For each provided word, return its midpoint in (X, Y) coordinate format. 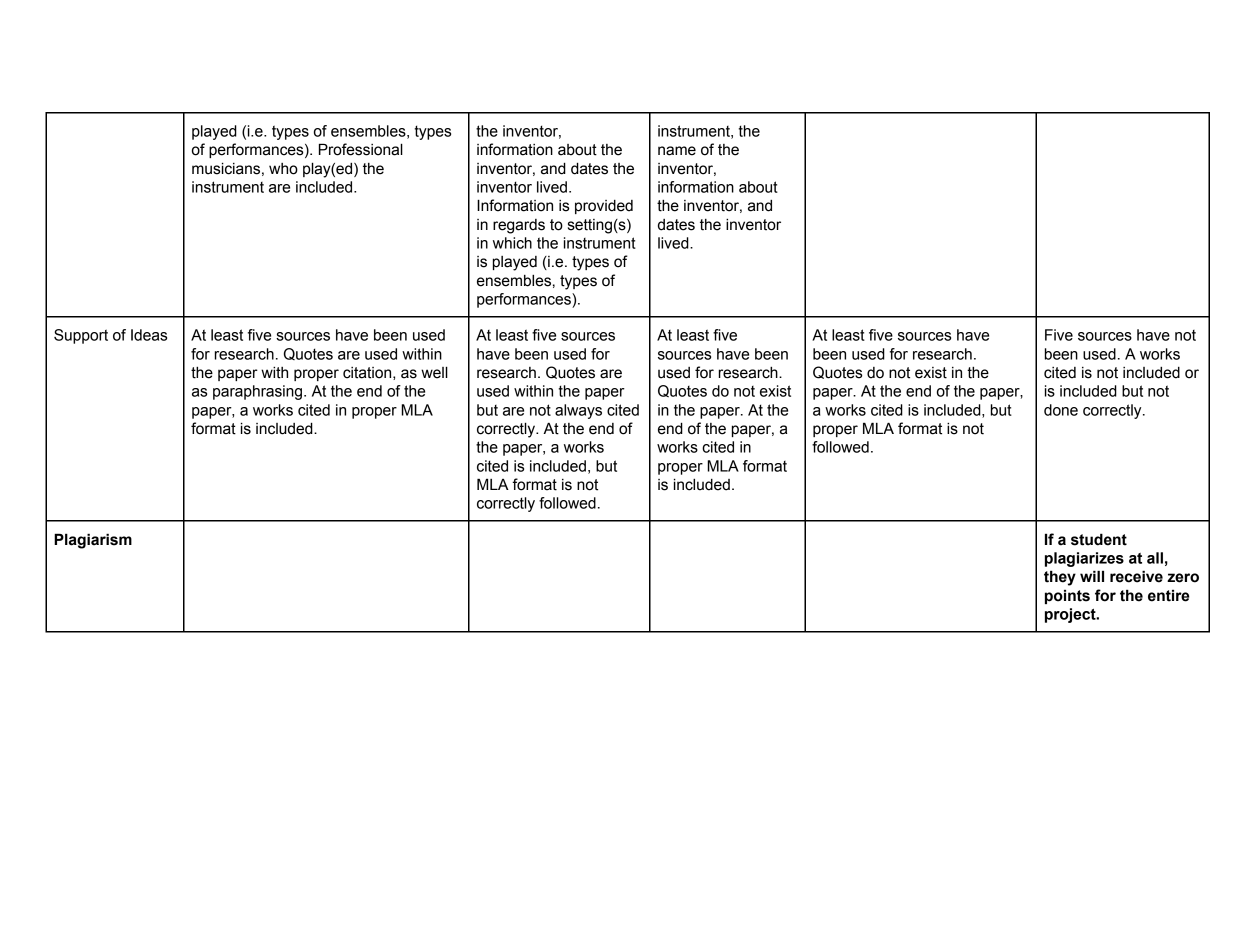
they (1060, 578)
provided (604, 207)
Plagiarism (93, 541)
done (1061, 410)
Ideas (149, 335)
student (1099, 539)
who (283, 169)
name (677, 151)
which (512, 243)
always (578, 411)
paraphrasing (259, 392)
